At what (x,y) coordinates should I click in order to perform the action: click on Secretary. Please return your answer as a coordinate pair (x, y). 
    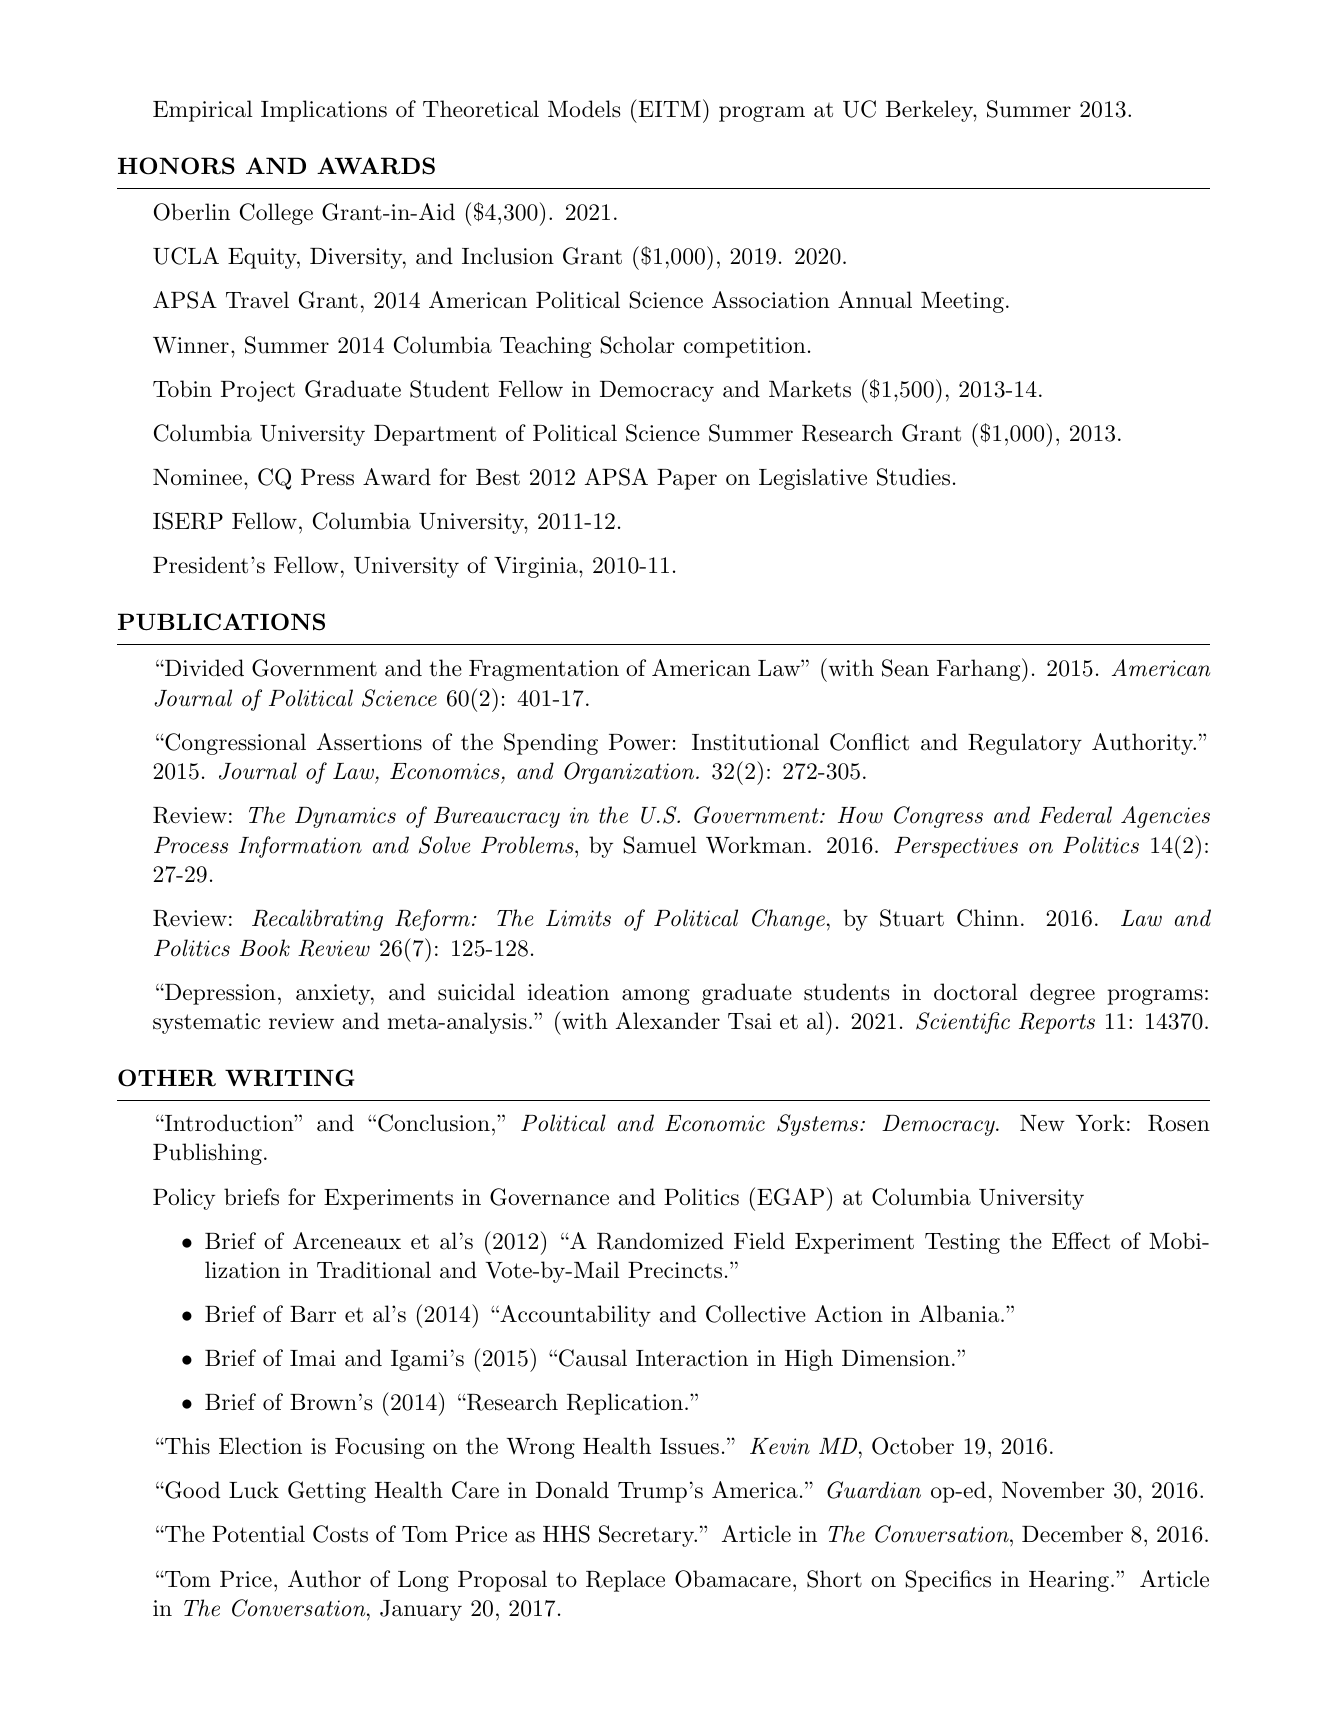
    Looking at the image, I should click on (647, 1536).
